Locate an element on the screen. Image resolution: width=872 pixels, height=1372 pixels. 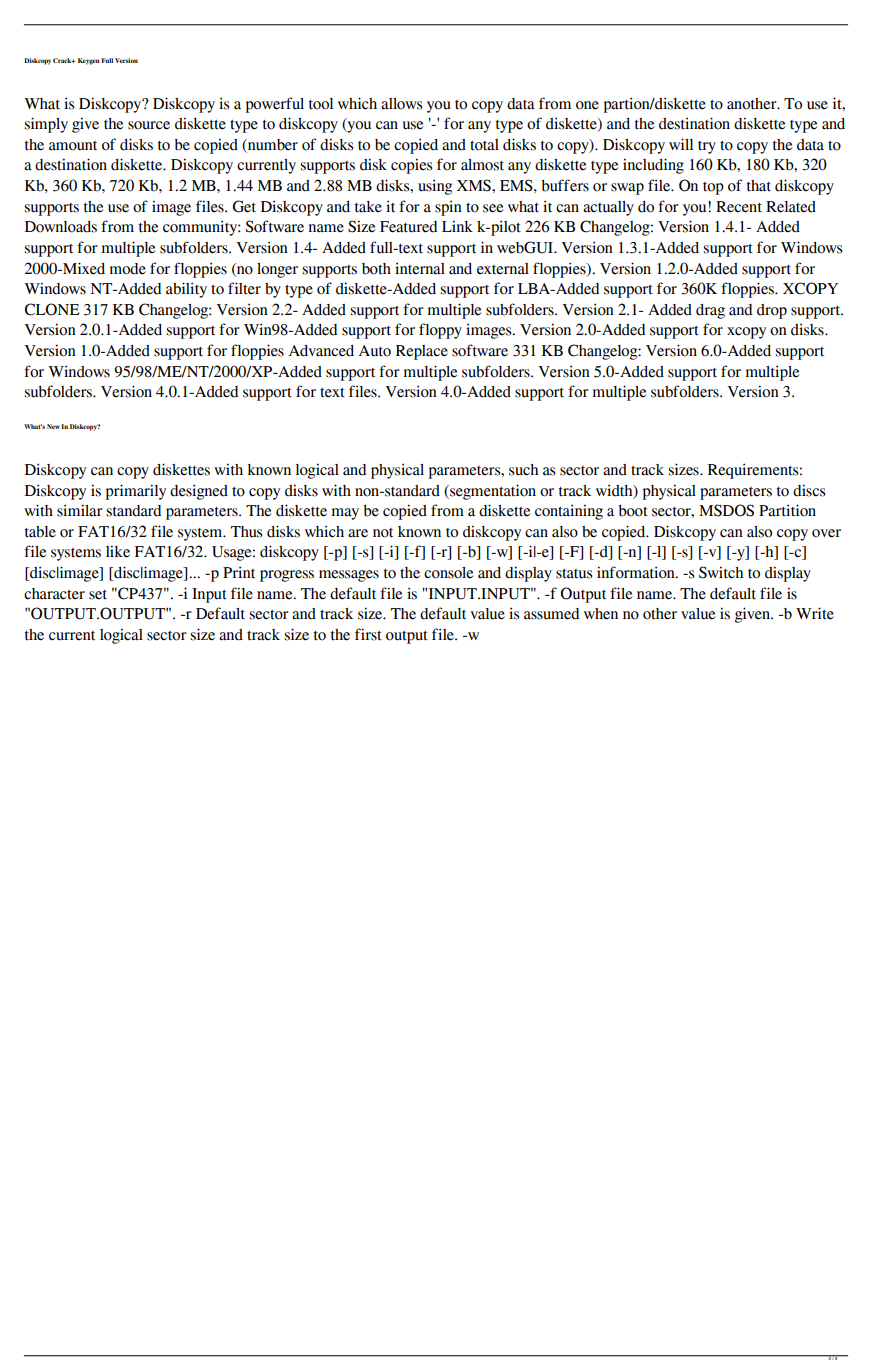
New is located at coordinates (53, 426).
